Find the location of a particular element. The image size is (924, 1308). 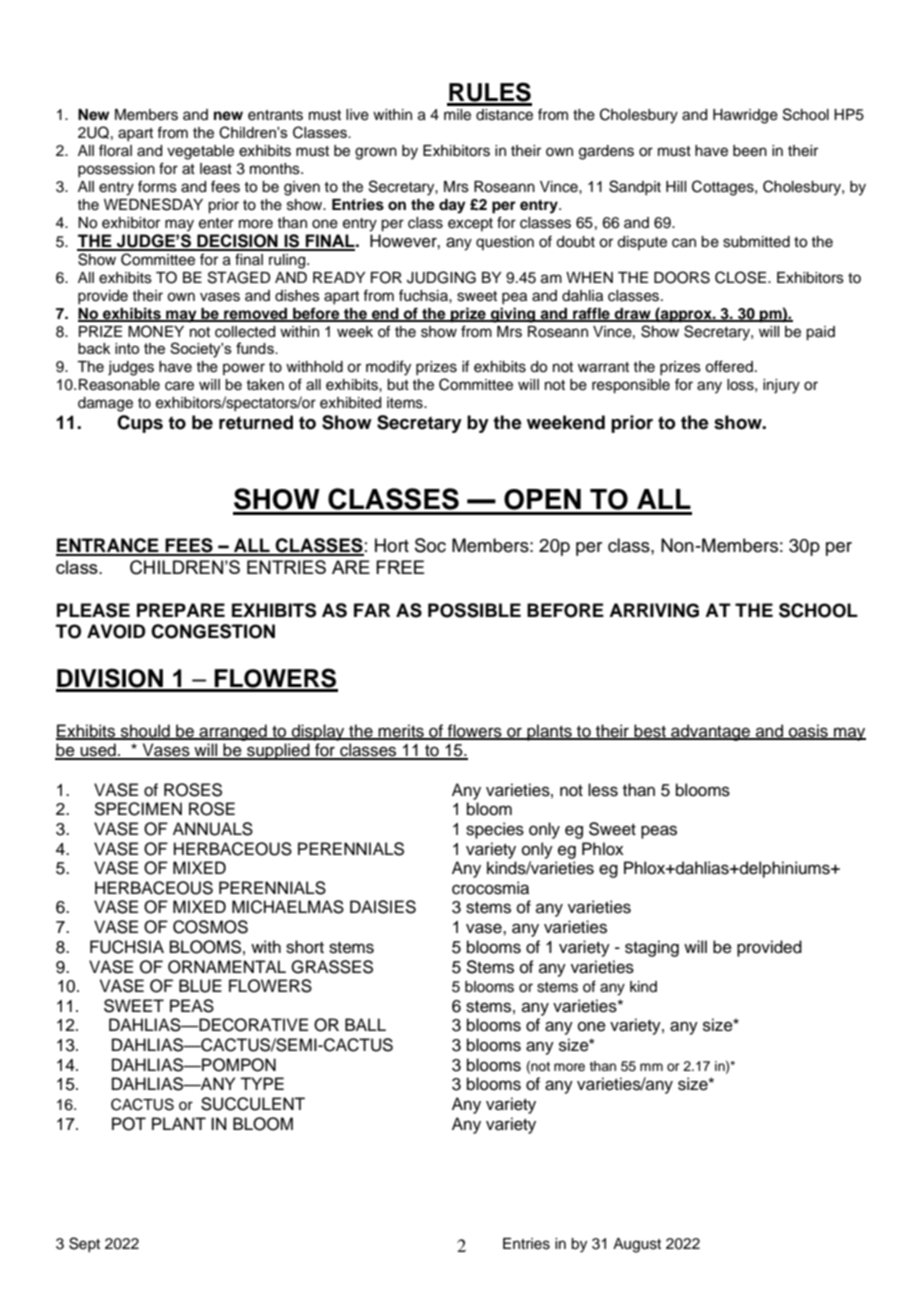

vegetable is located at coordinates (200, 152).
